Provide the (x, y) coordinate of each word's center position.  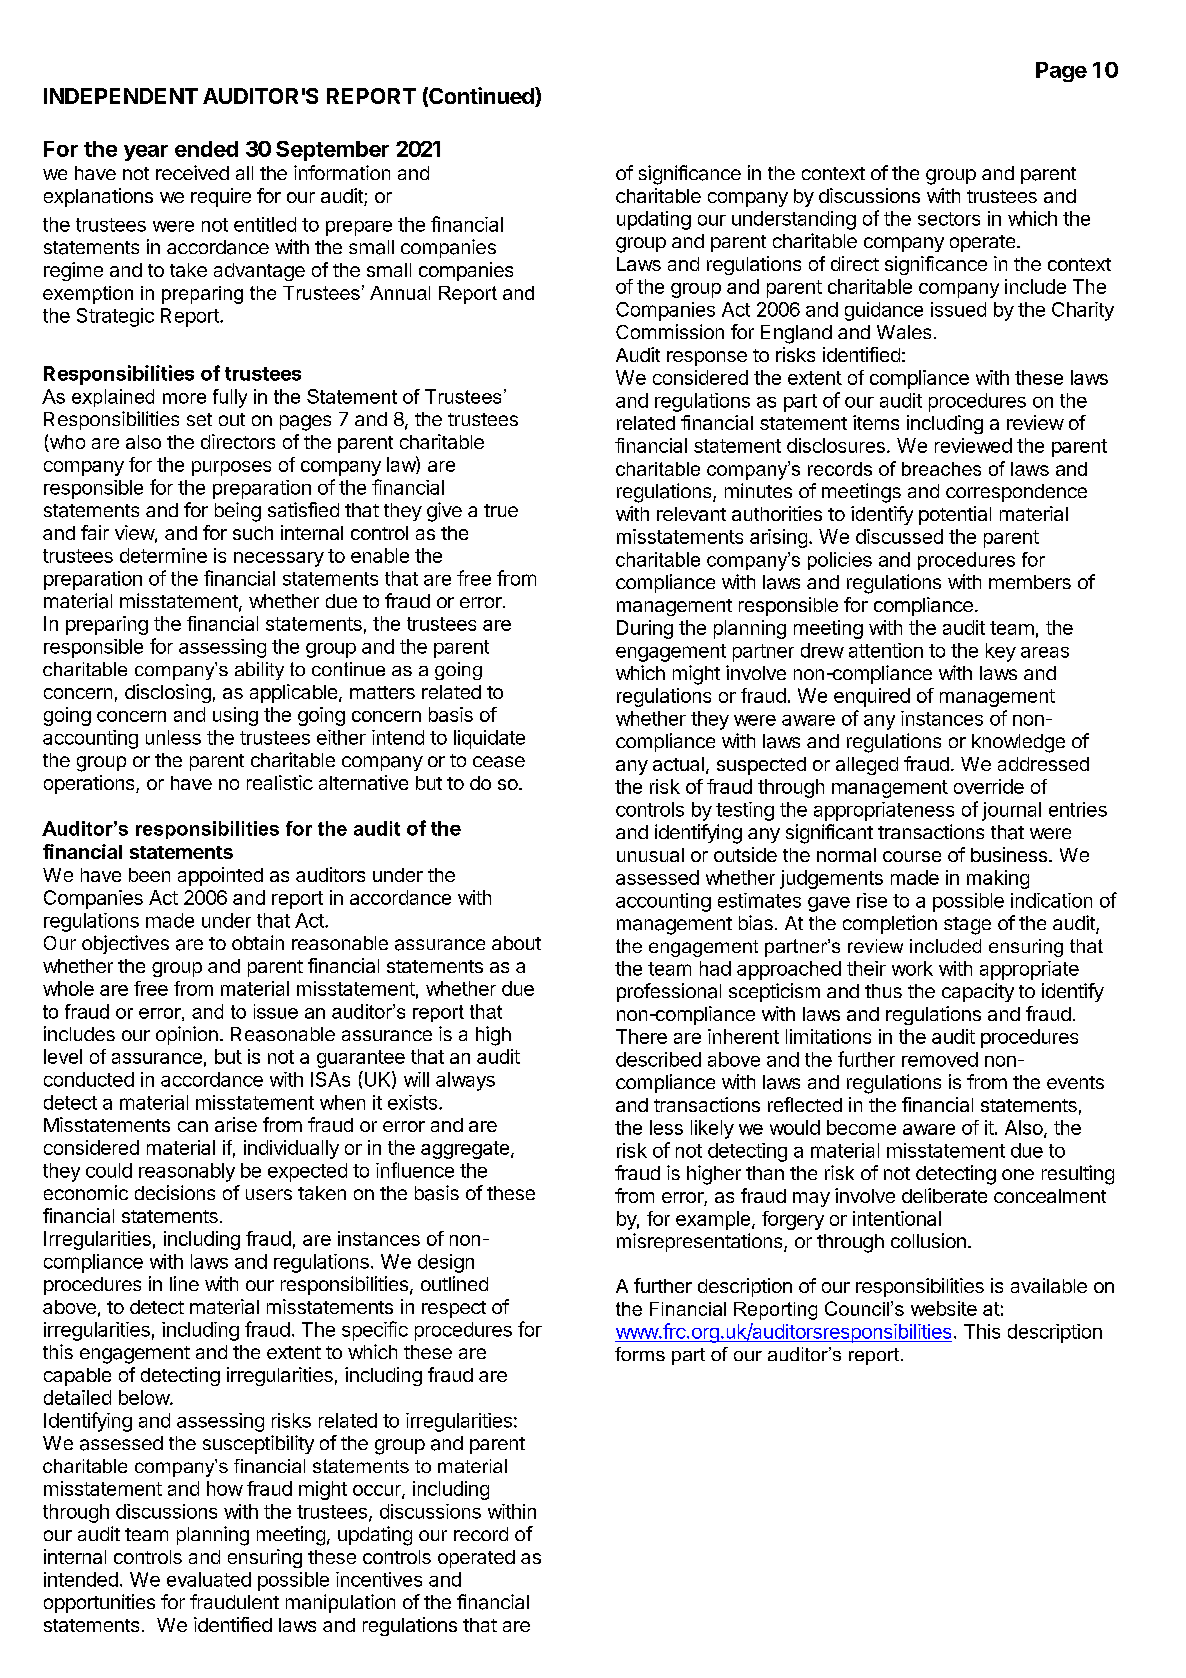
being (238, 512)
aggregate (465, 1150)
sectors (949, 219)
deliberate (944, 1195)
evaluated (209, 1579)
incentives (379, 1579)
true (501, 510)
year (146, 153)
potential (955, 515)
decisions (175, 1192)
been (149, 875)
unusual (650, 855)
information (342, 172)
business (1009, 854)
